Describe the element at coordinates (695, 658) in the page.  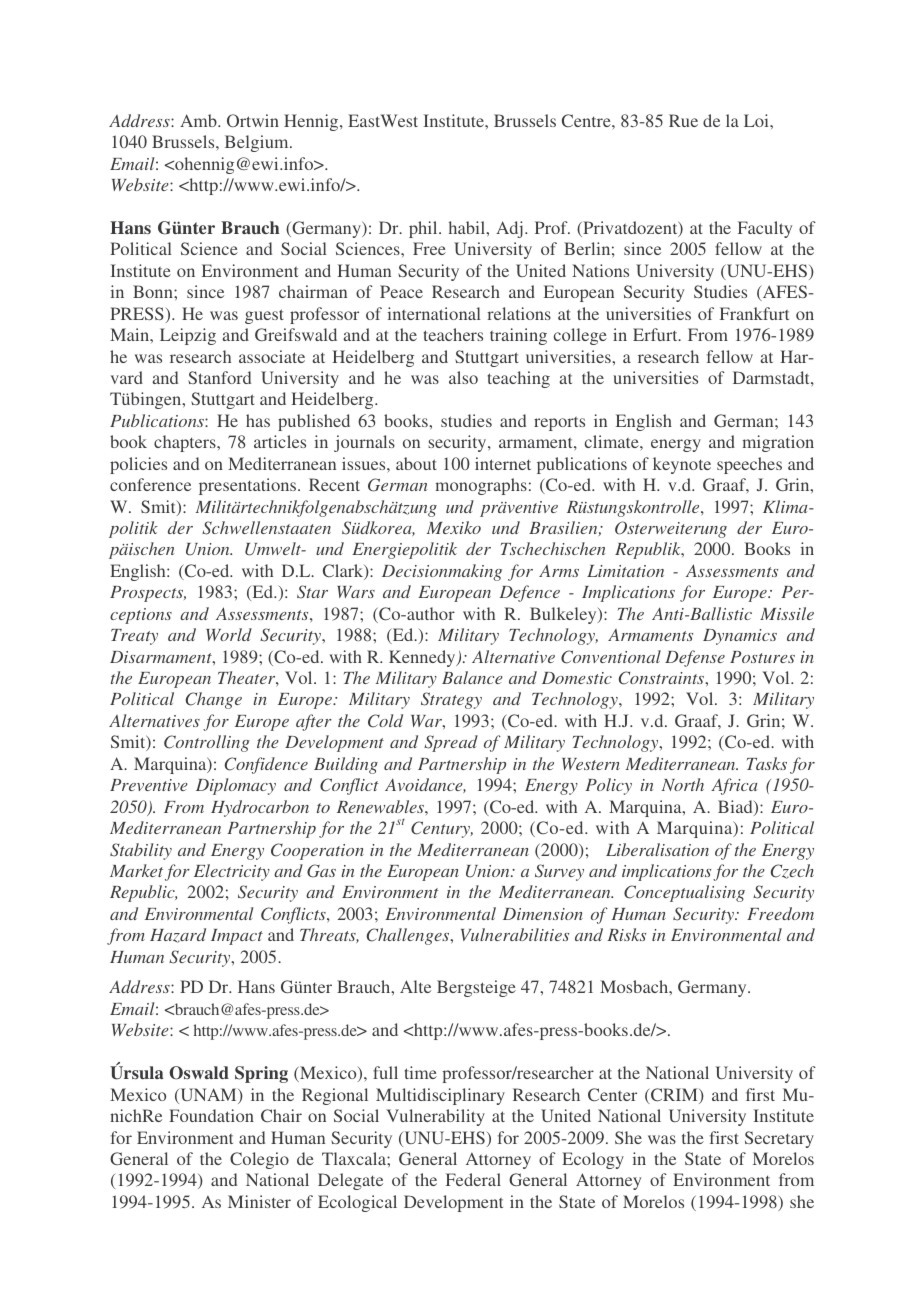
I see `Defense` at that location.
